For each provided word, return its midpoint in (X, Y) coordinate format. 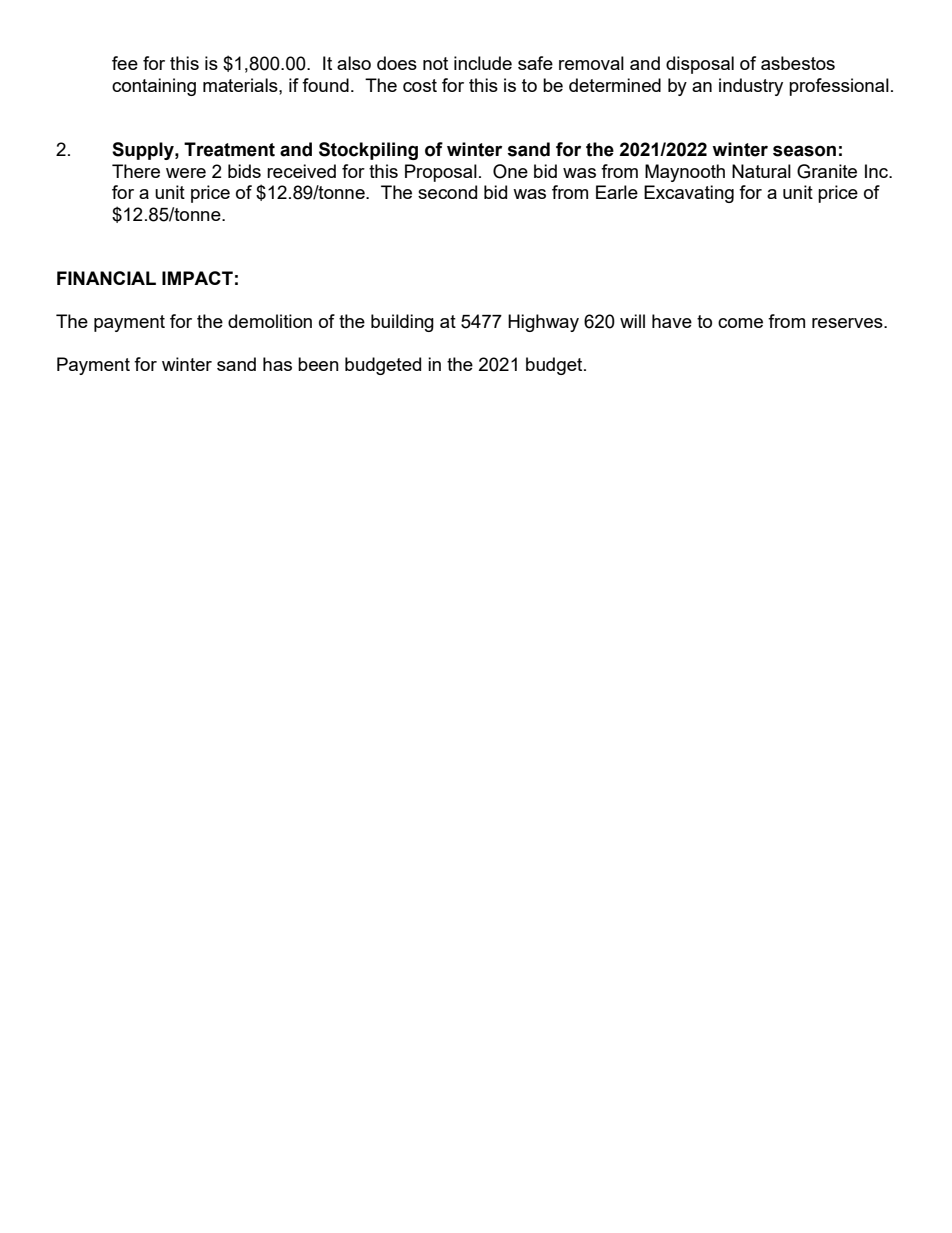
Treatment (229, 149)
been (318, 364)
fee (125, 63)
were (186, 173)
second (447, 192)
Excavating (689, 194)
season (804, 151)
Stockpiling (368, 151)
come (740, 323)
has (277, 364)
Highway (543, 323)
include (483, 63)
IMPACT (197, 278)
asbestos (798, 63)
